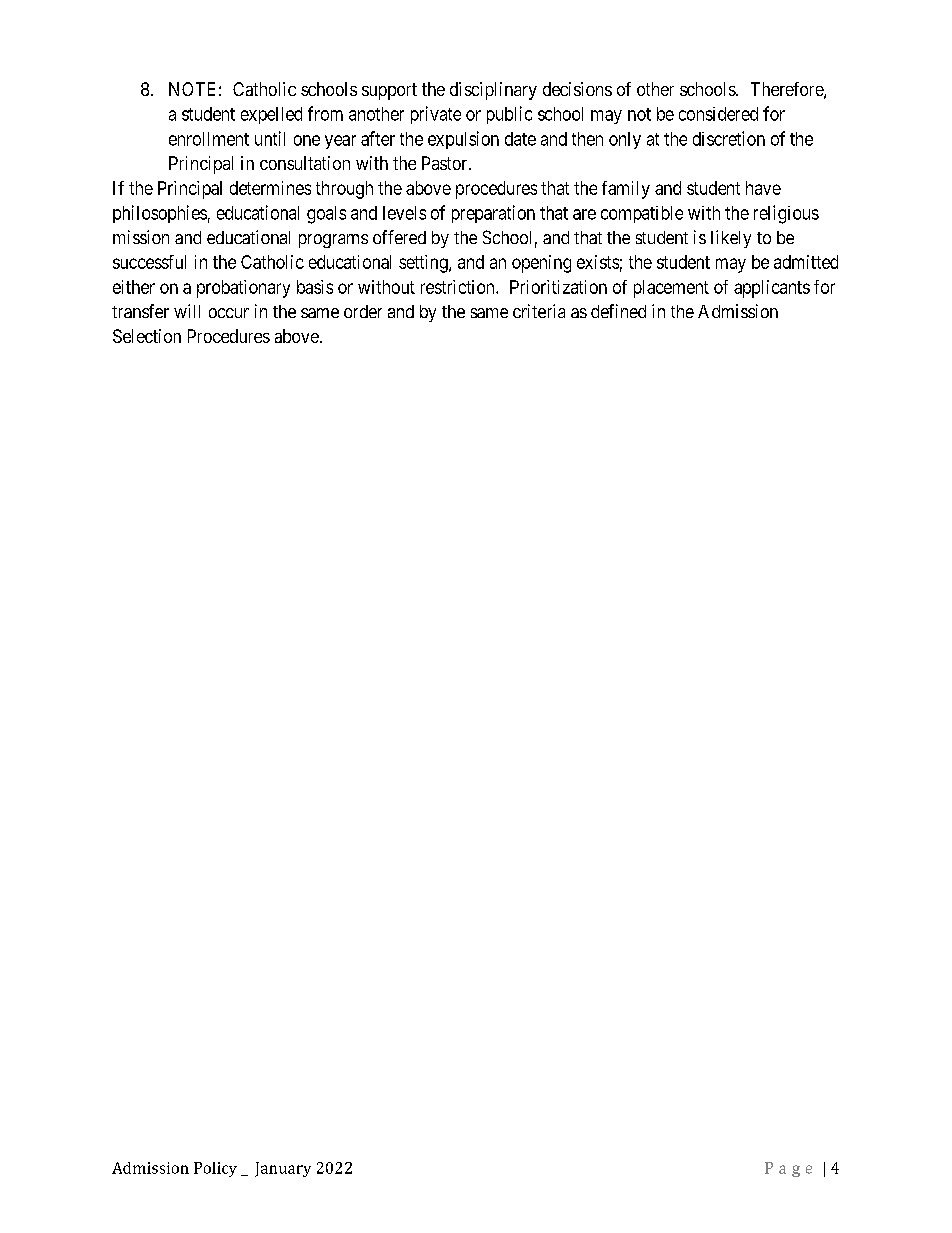 This screenshot has width=952, height=1233. I want to click on Policy, so click(215, 1169).
